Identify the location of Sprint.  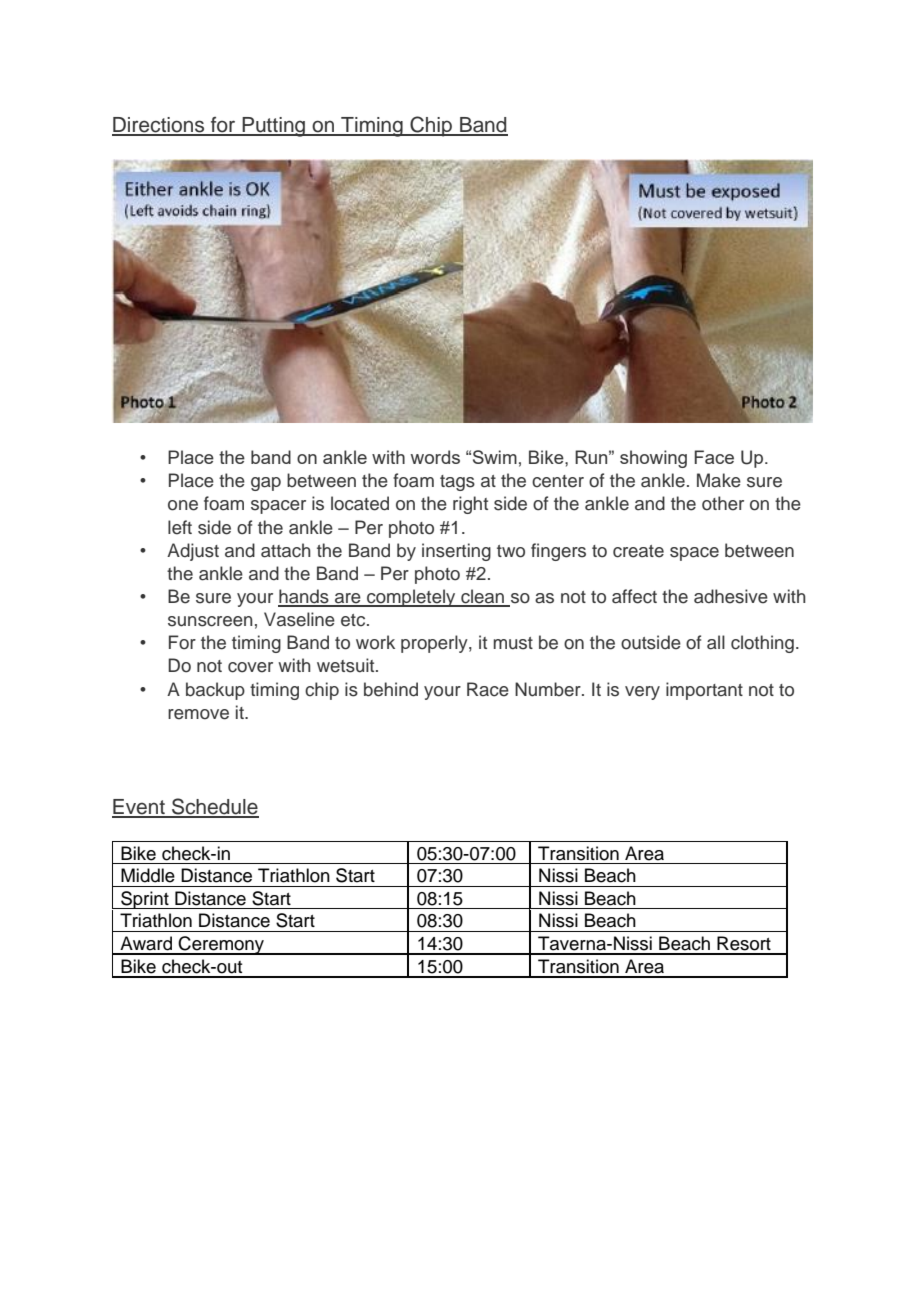
(145, 900).
